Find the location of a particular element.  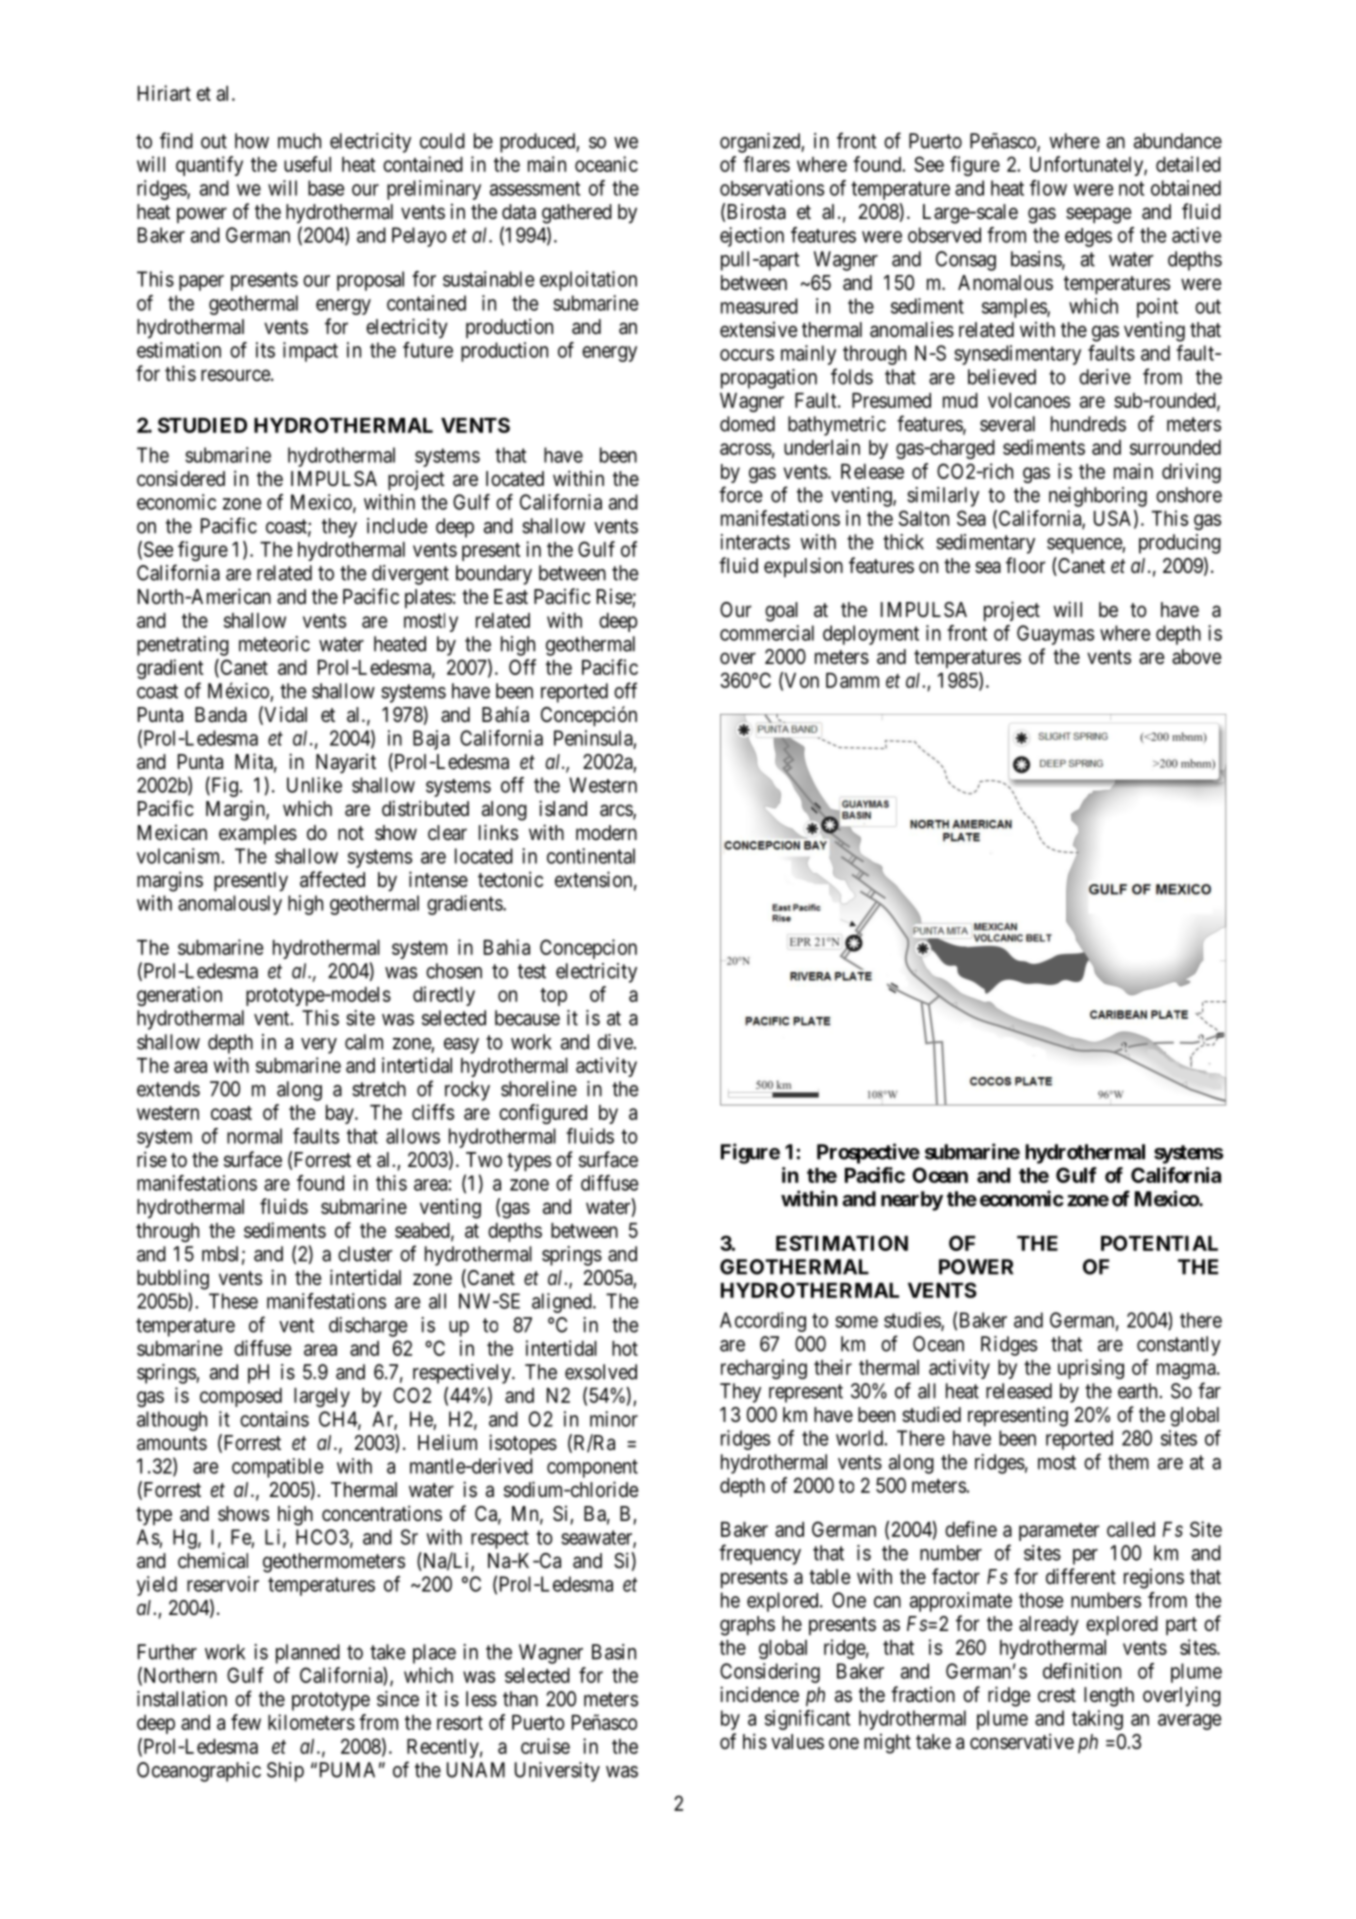

flow is located at coordinates (1048, 188).
